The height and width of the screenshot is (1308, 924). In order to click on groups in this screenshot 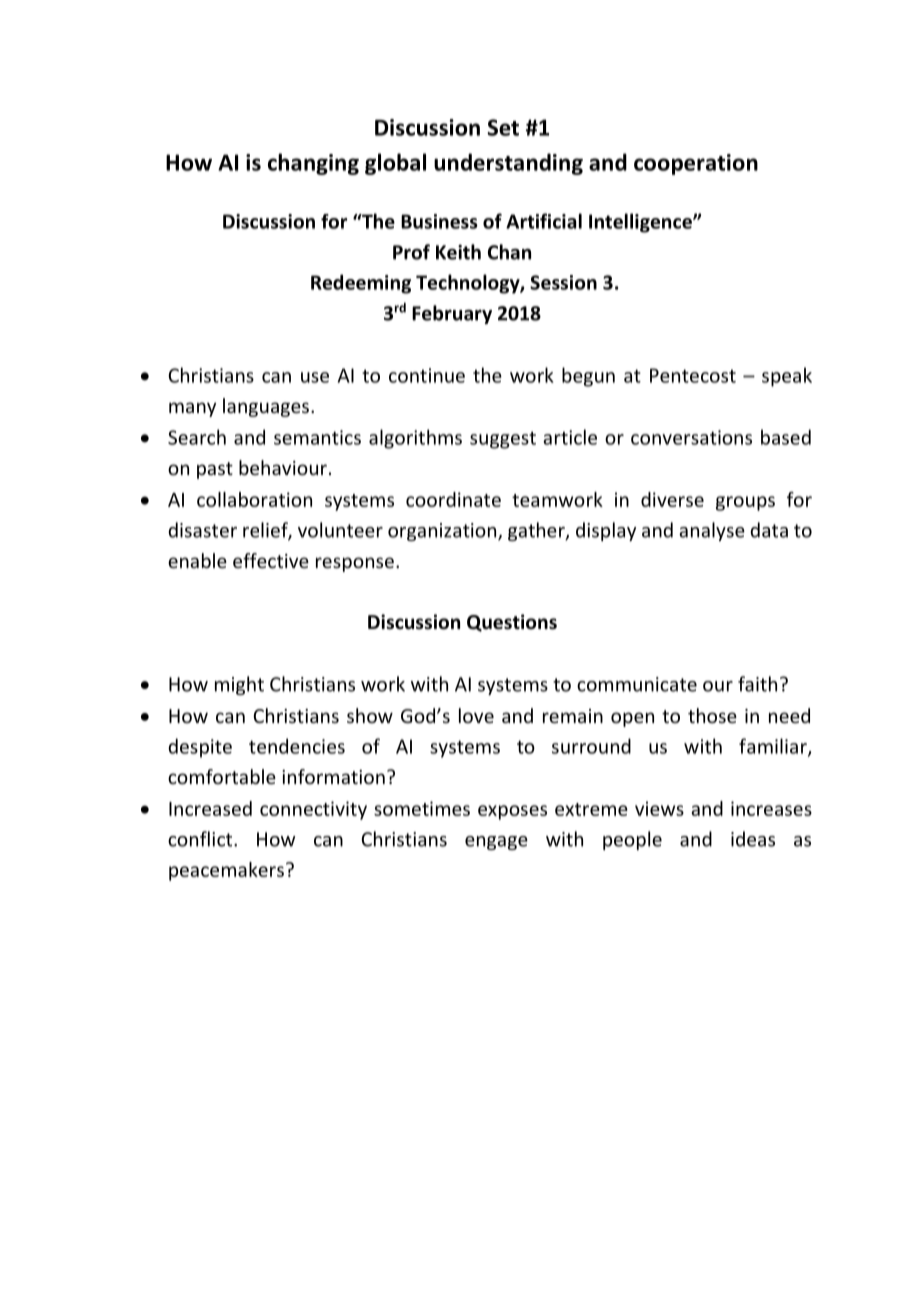, I will do `click(745, 503)`.
